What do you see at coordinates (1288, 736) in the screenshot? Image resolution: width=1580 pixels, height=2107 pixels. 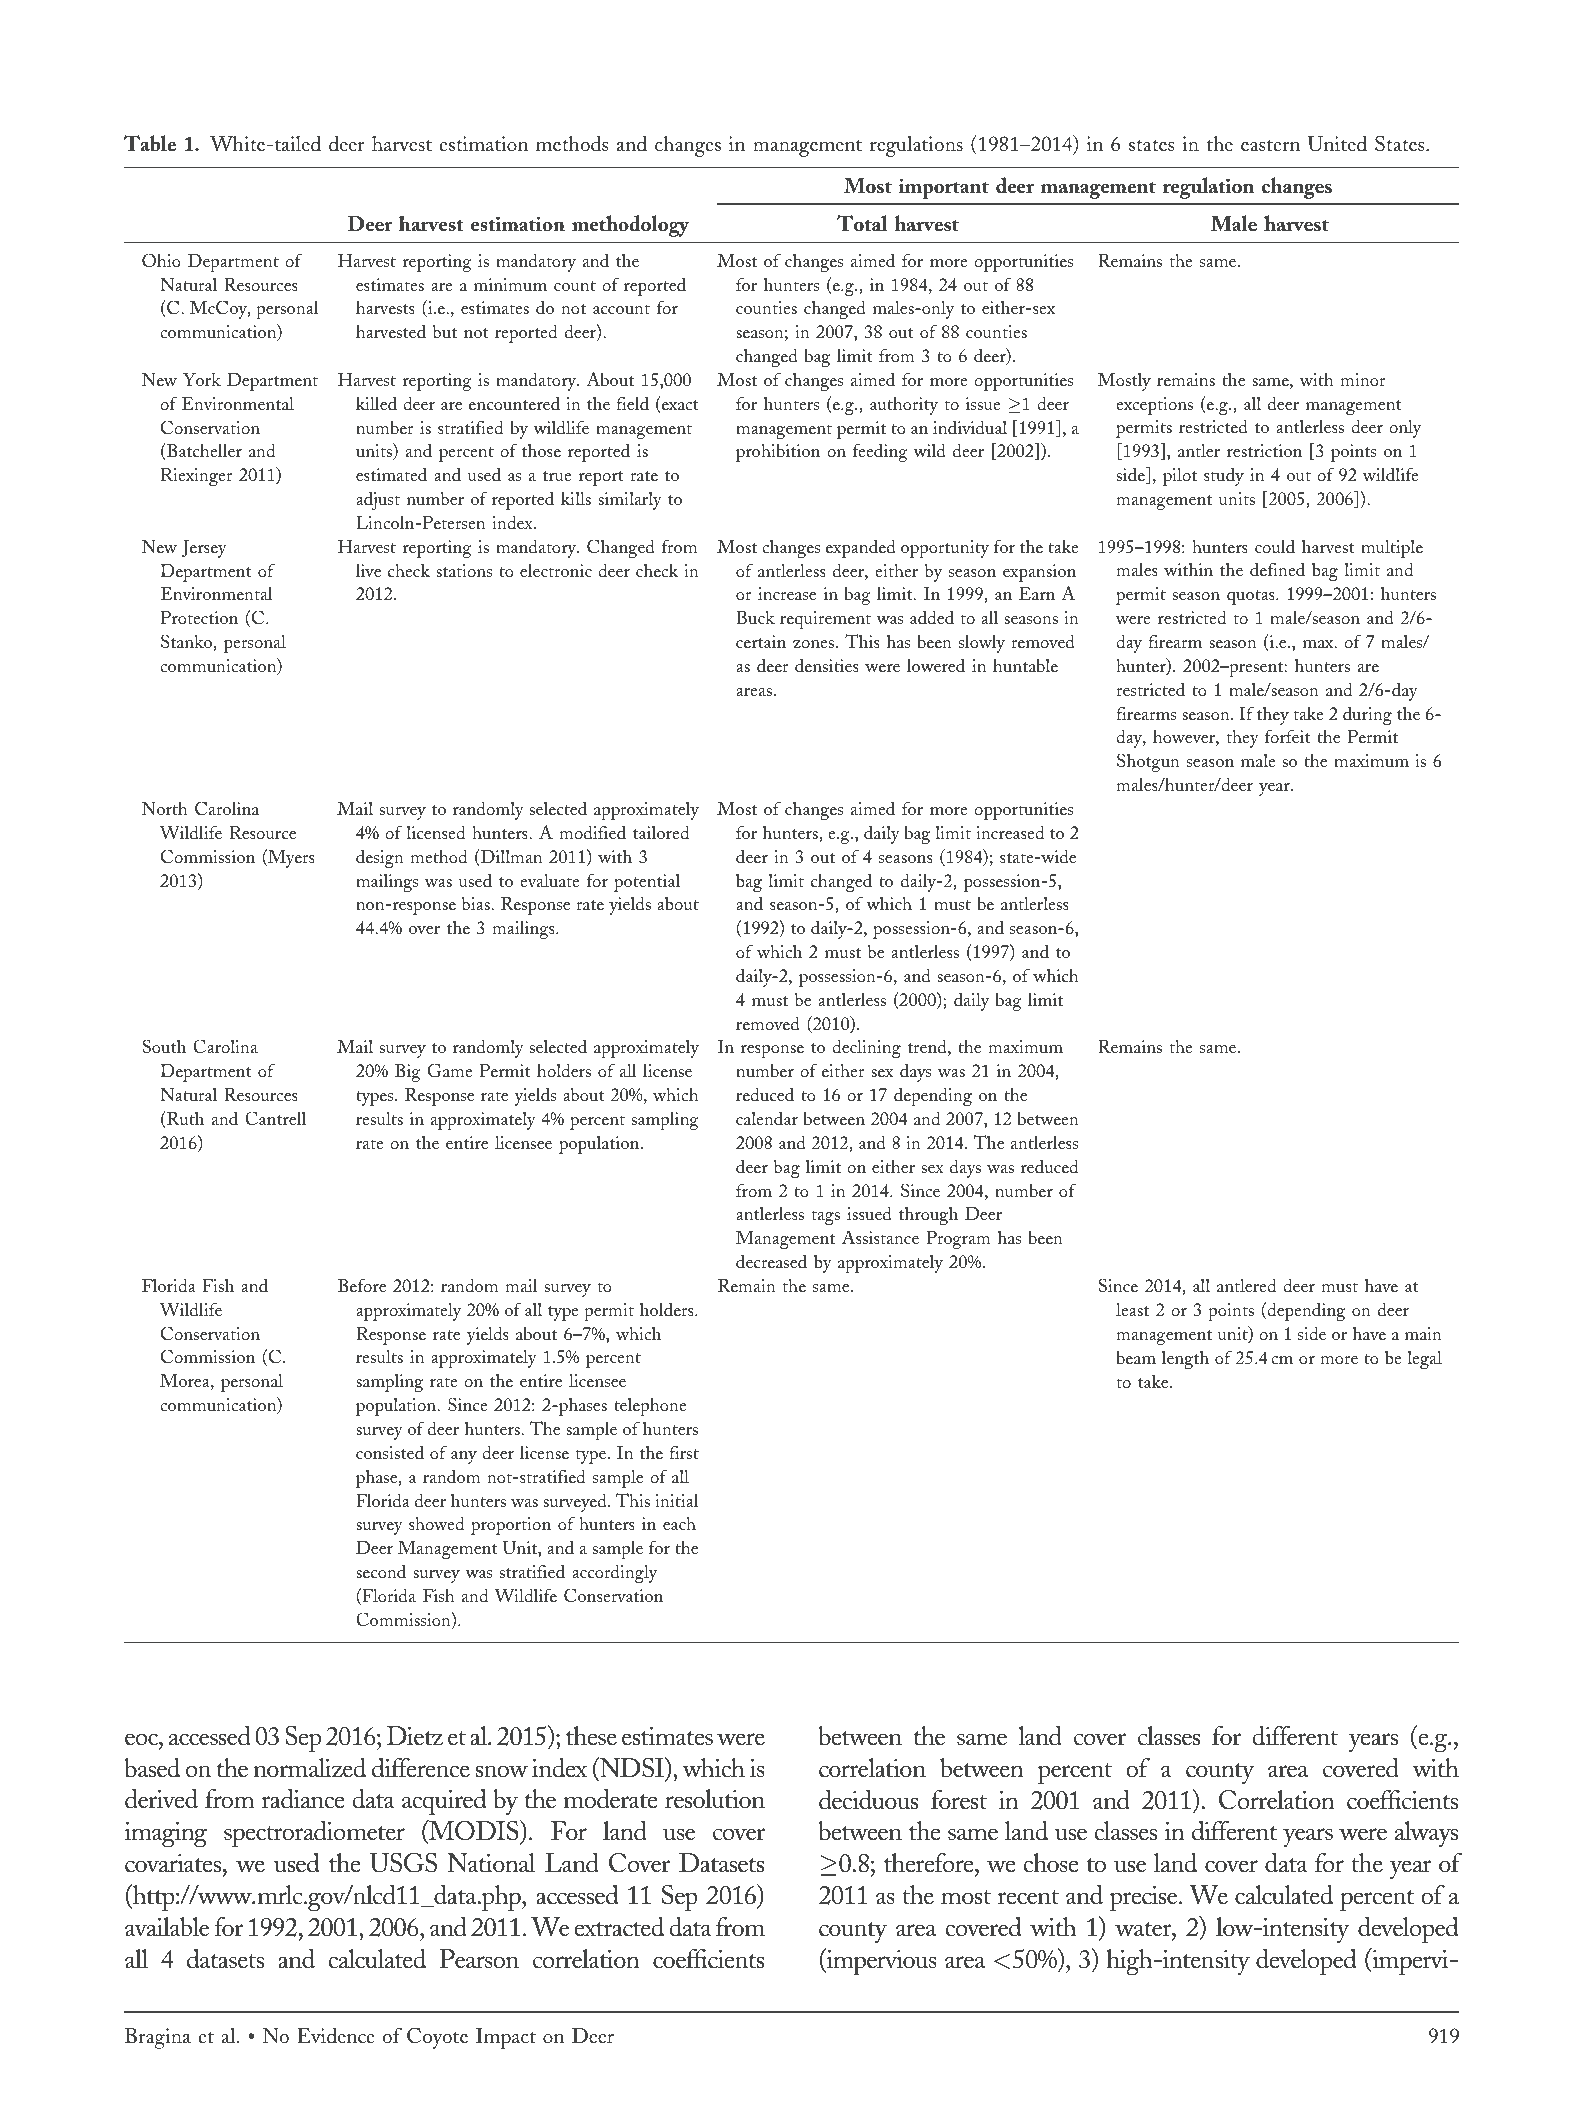 I see `forfeit` at bounding box center [1288, 736].
